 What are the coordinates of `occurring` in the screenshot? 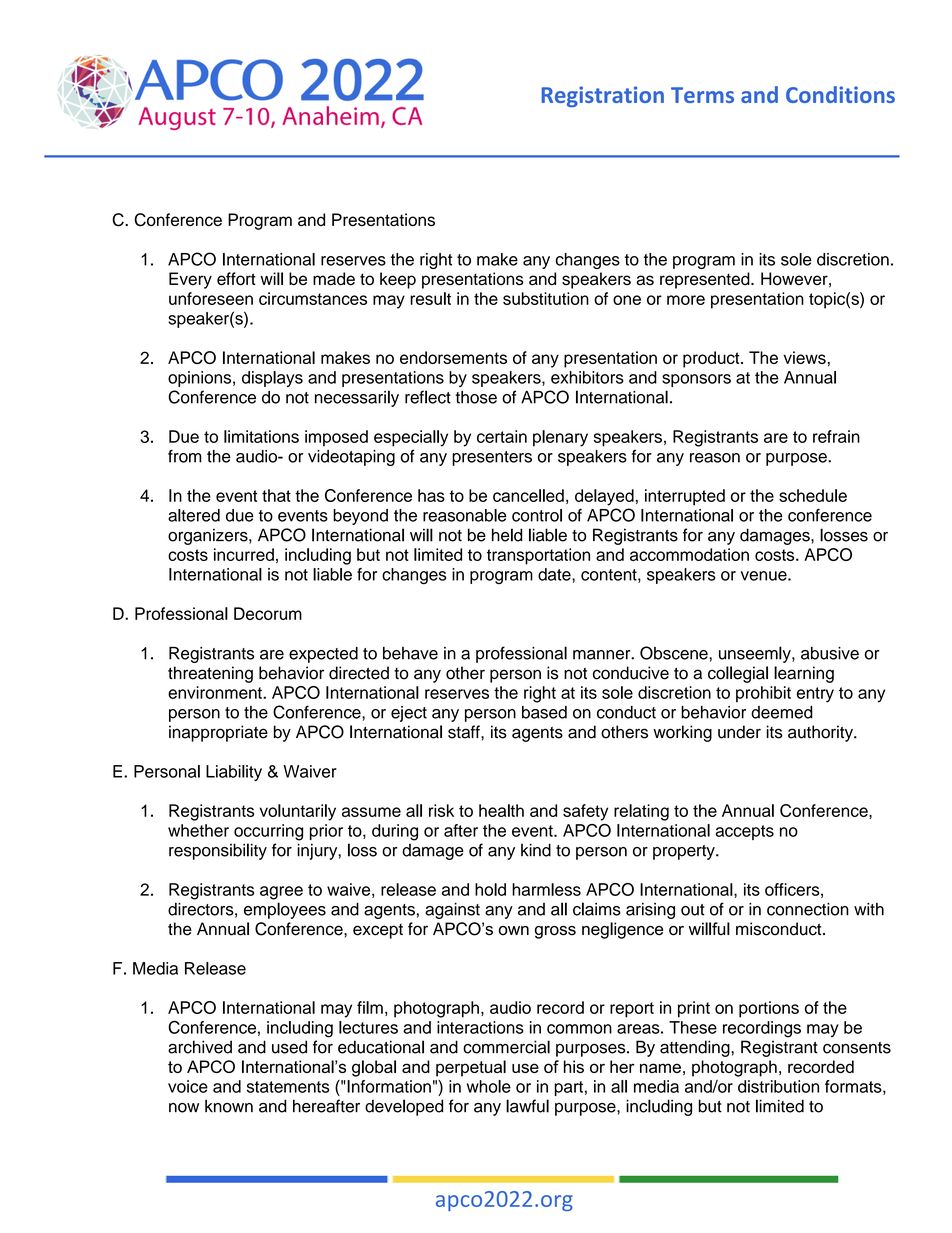 It's located at (268, 832).
